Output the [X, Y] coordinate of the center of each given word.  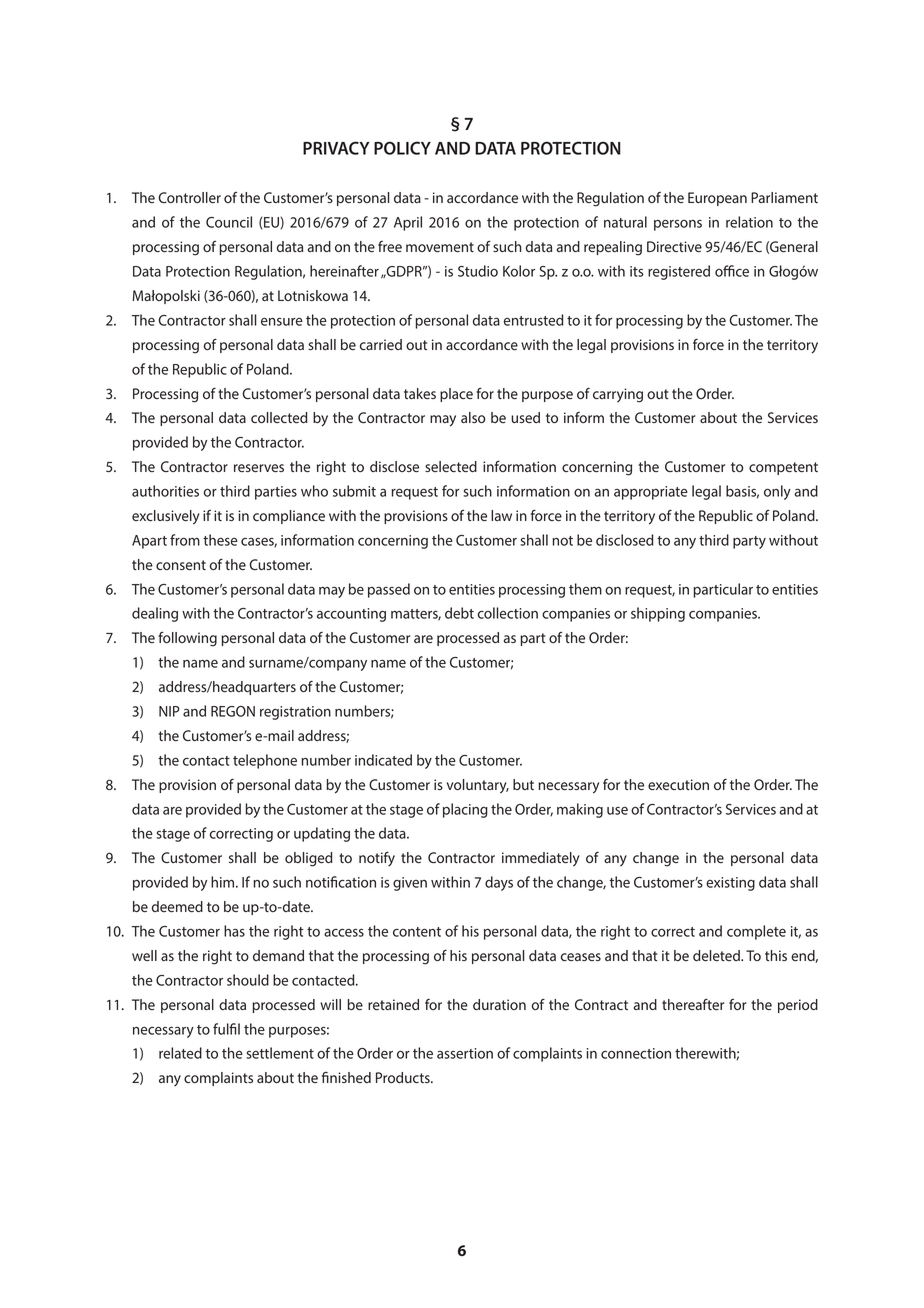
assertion [465, 1053]
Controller [189, 197]
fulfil [226, 1029]
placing [465, 810]
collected [279, 417]
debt [459, 613]
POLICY [402, 148]
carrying [618, 395]
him [224, 882]
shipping [658, 614]
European [717, 199]
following [187, 639]
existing [730, 884]
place [456, 395]
